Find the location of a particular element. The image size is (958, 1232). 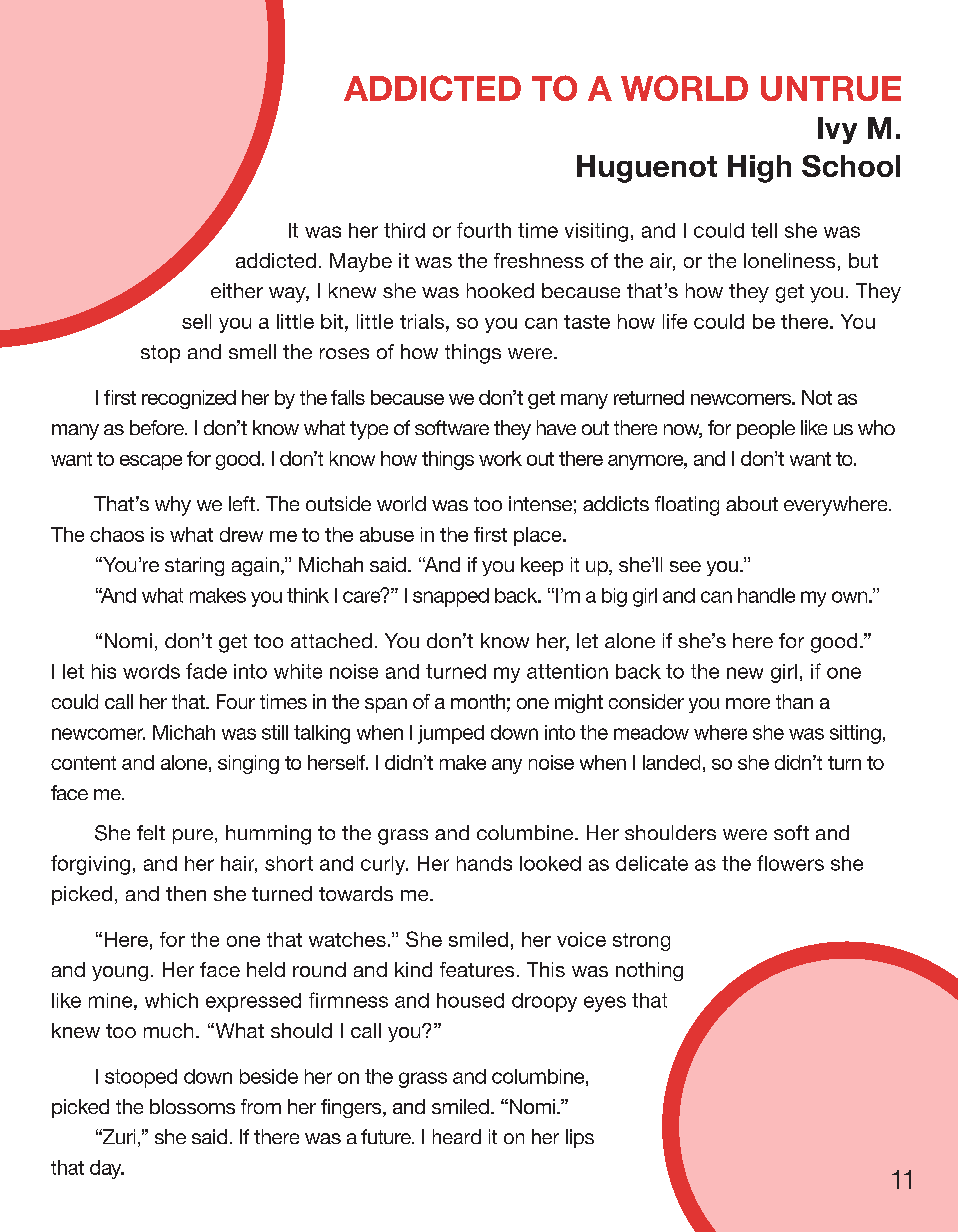

third is located at coordinates (404, 230).
